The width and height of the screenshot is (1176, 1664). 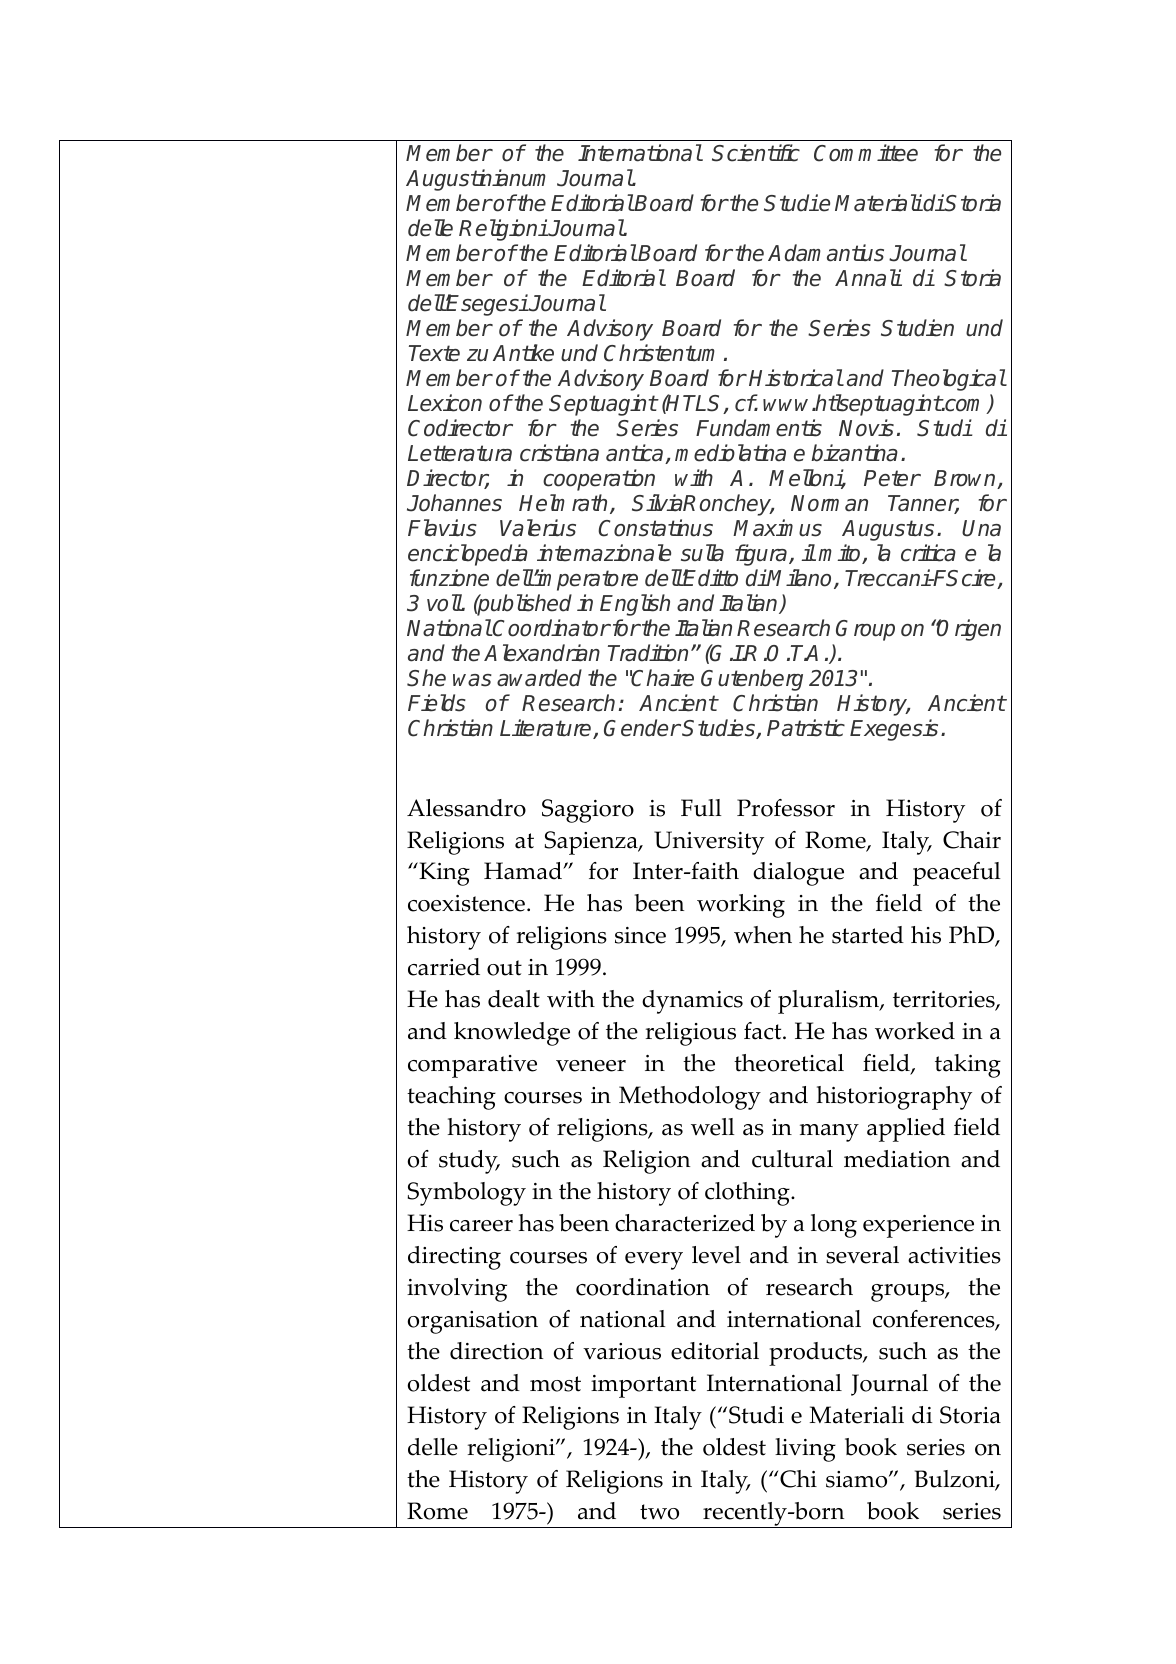 I want to click on siamo, so click(x=858, y=1479).
